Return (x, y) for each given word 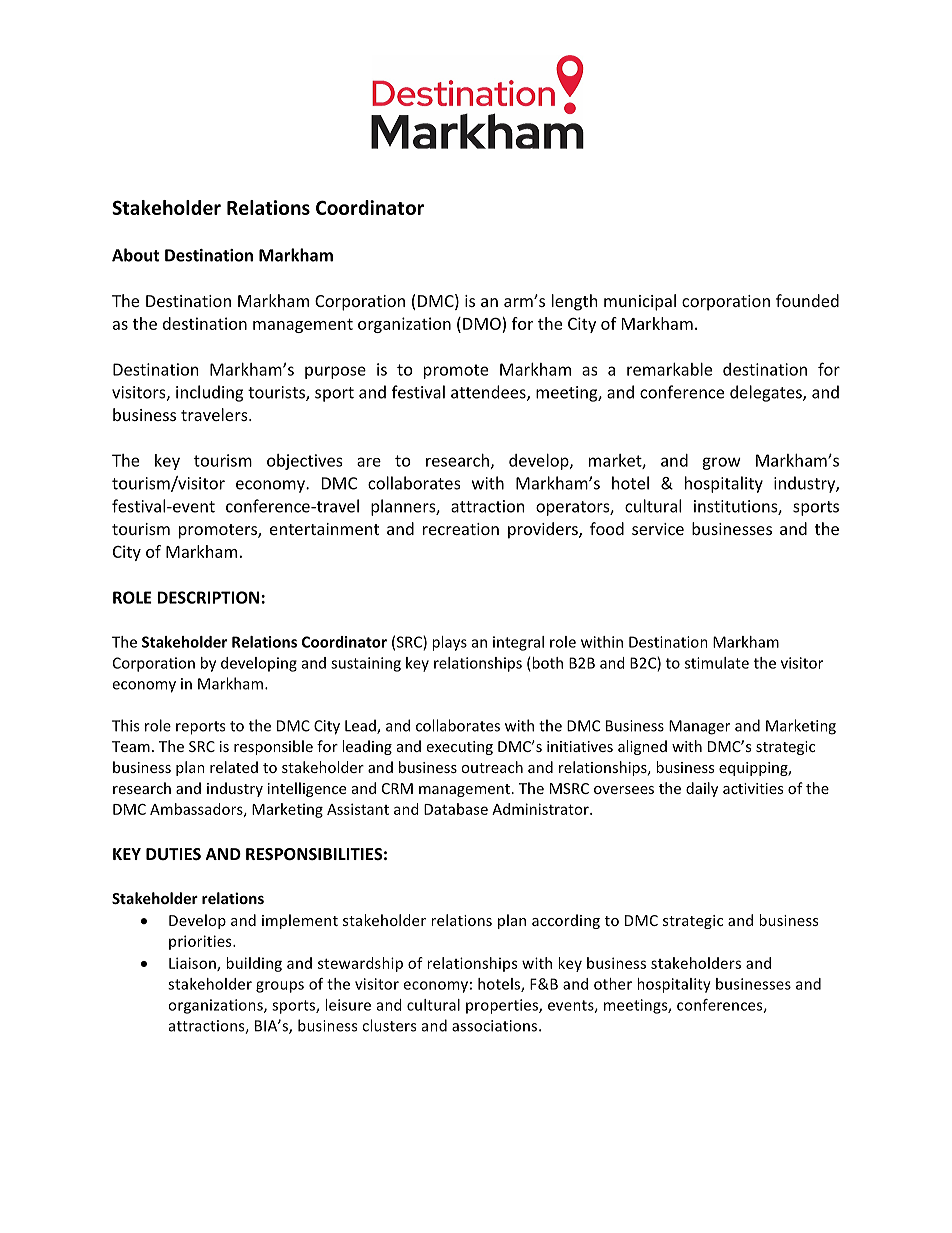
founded (807, 300)
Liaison (193, 964)
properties (503, 1006)
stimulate (717, 663)
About (136, 255)
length (575, 302)
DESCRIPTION (208, 597)
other (613, 984)
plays (449, 643)
